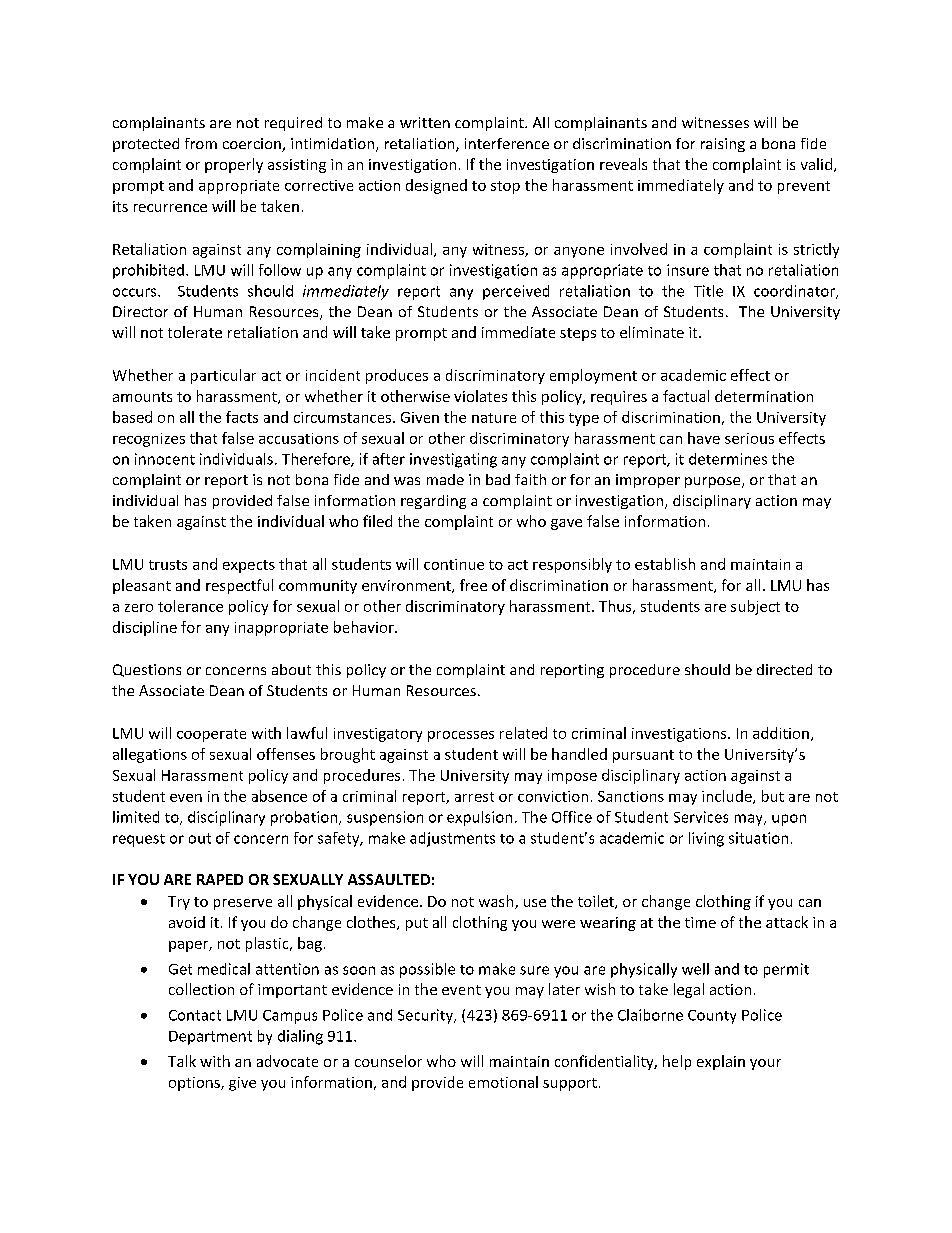 This screenshot has width=952, height=1233. I want to click on interference, so click(507, 143).
